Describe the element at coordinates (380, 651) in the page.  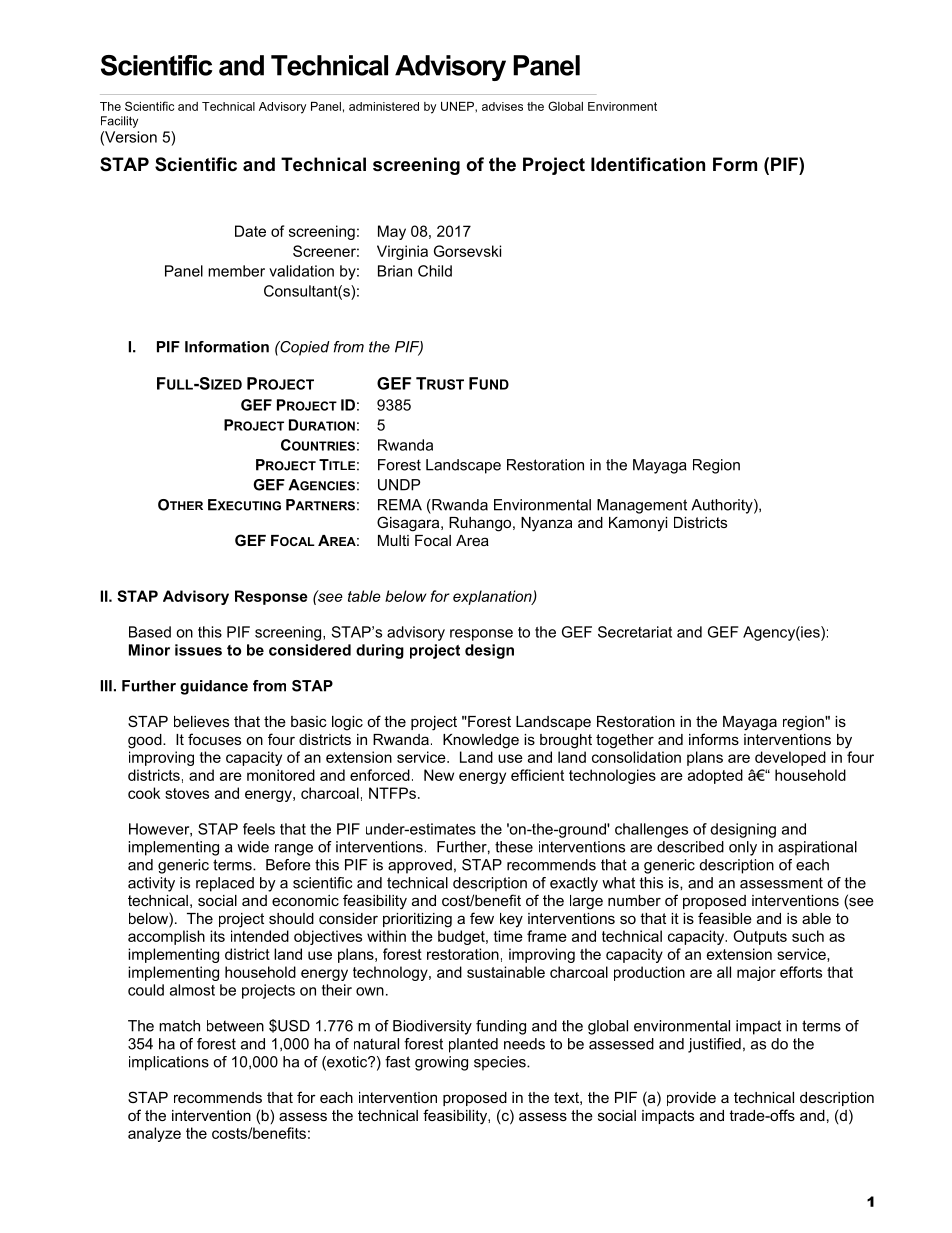
I see `during` at that location.
